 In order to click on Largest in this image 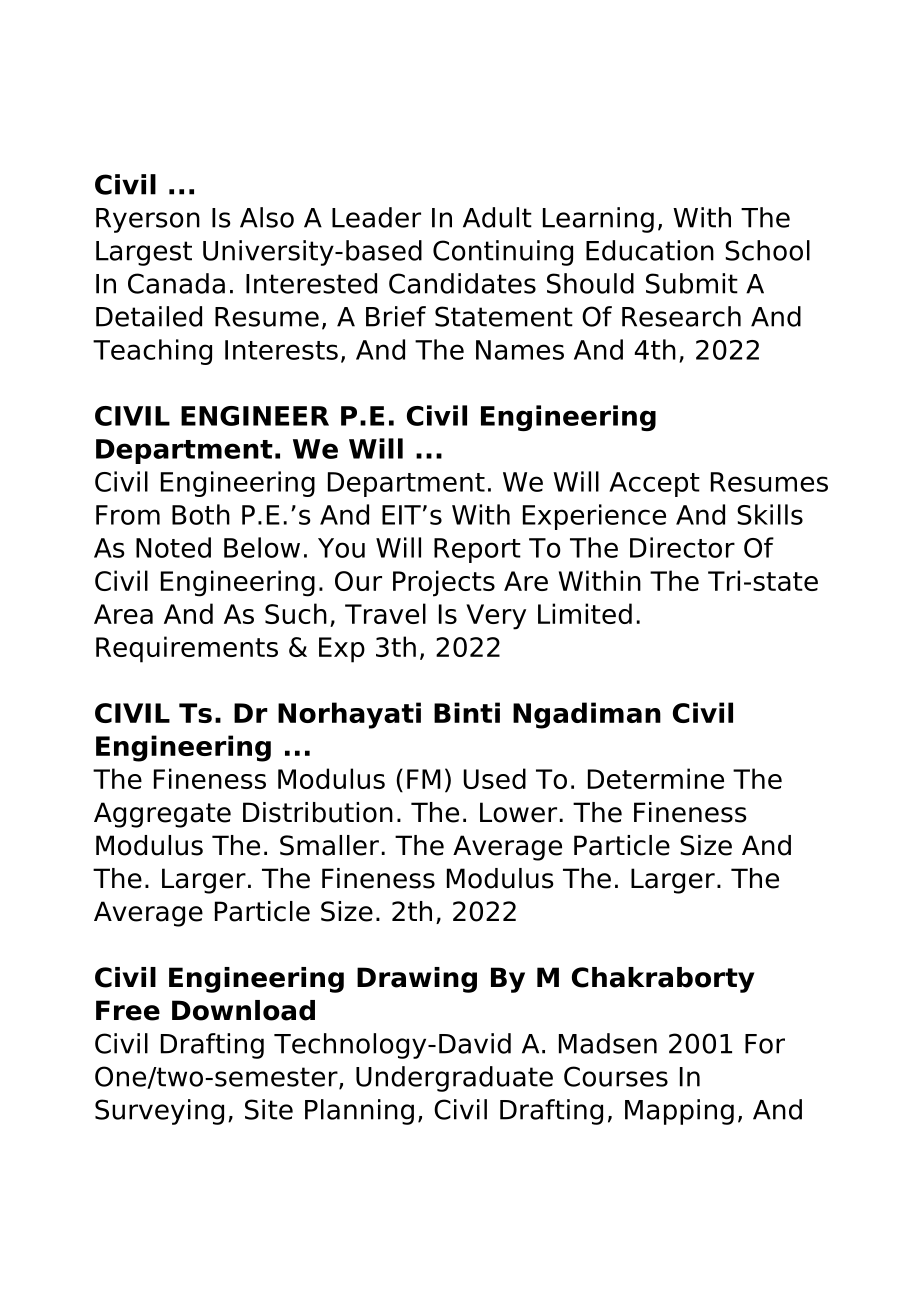, I will do `click(144, 253)`.
